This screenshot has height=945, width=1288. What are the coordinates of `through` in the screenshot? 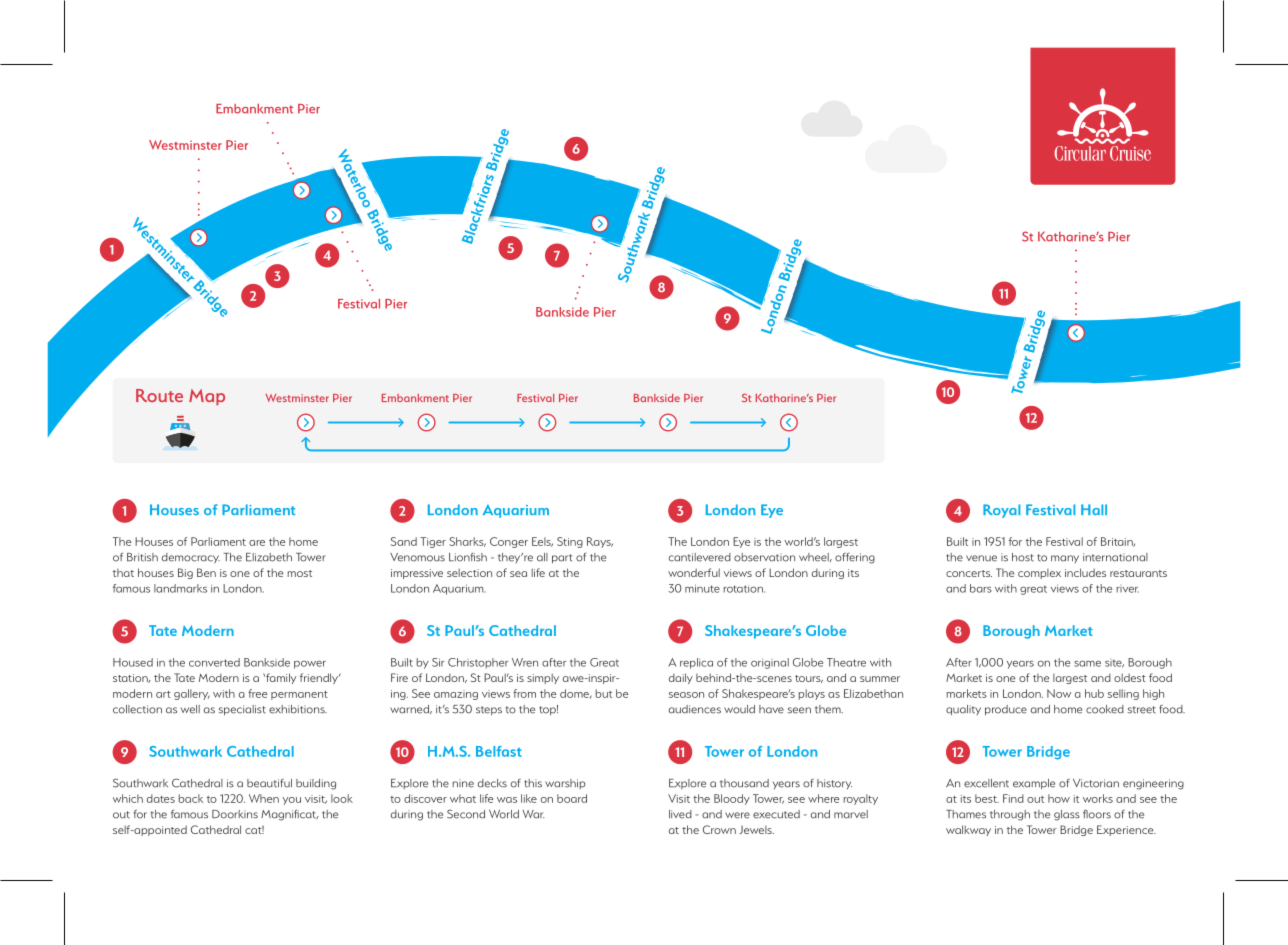 It's located at (1010, 815).
